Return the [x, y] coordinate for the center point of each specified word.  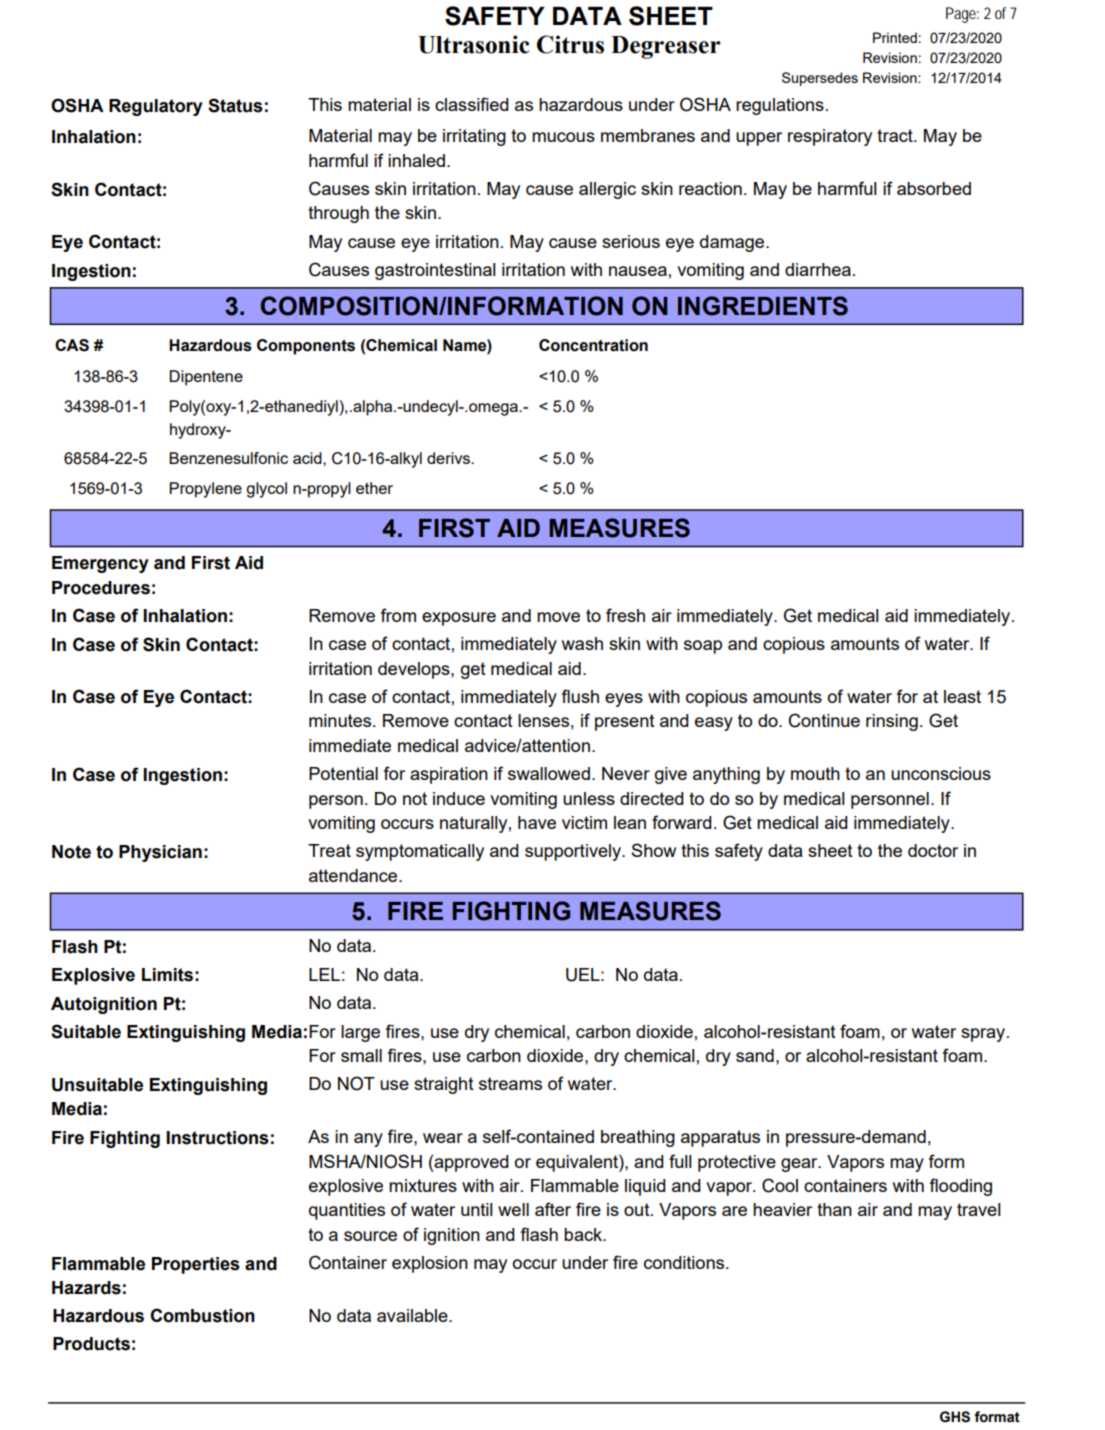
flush [580, 696]
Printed [895, 37]
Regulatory [156, 107]
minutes [341, 720]
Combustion [202, 1315]
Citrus [570, 44]
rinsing [892, 722]
